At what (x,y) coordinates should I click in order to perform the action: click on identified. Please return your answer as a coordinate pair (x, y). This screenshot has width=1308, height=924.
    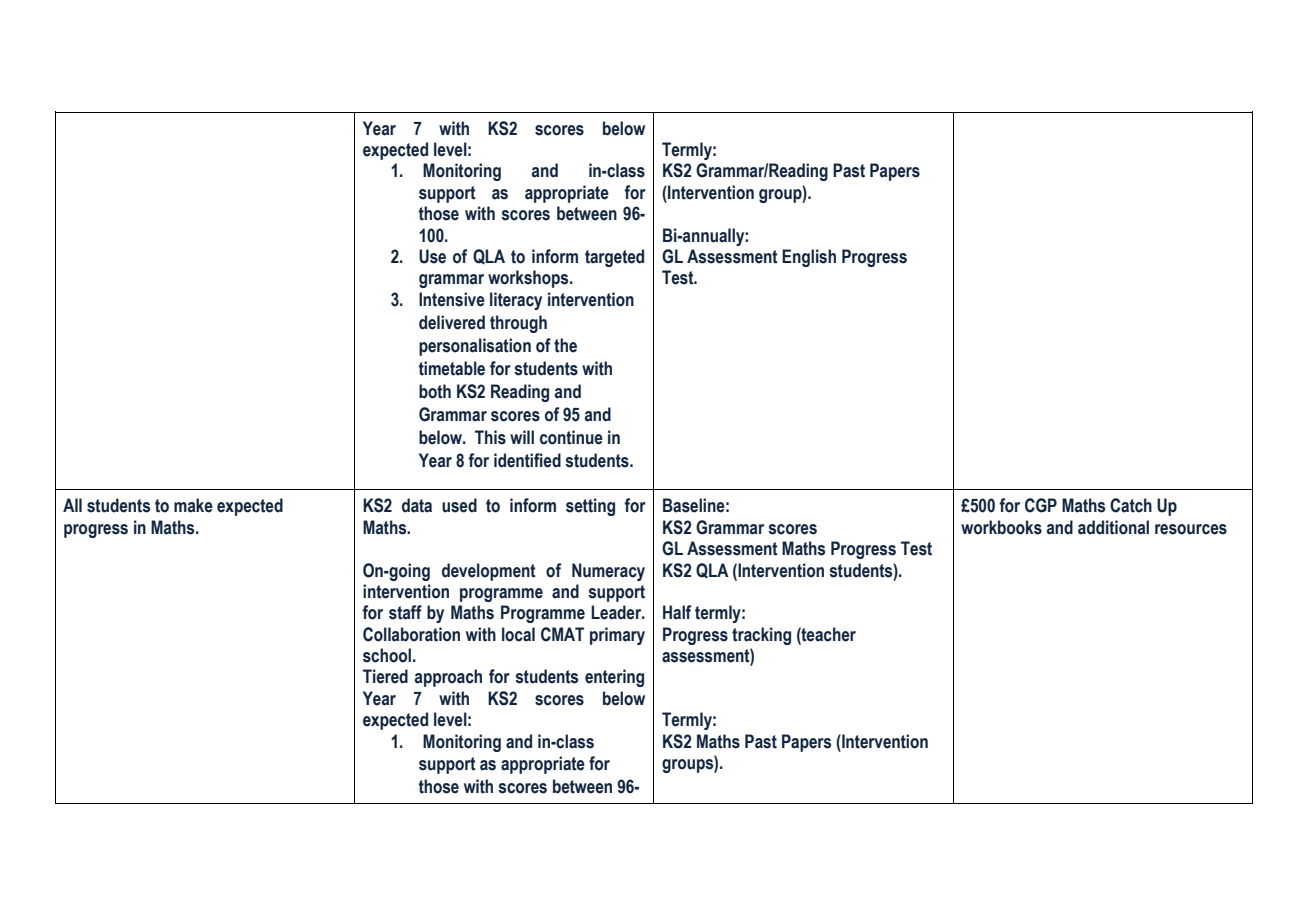
    Looking at the image, I should click on (527, 460).
